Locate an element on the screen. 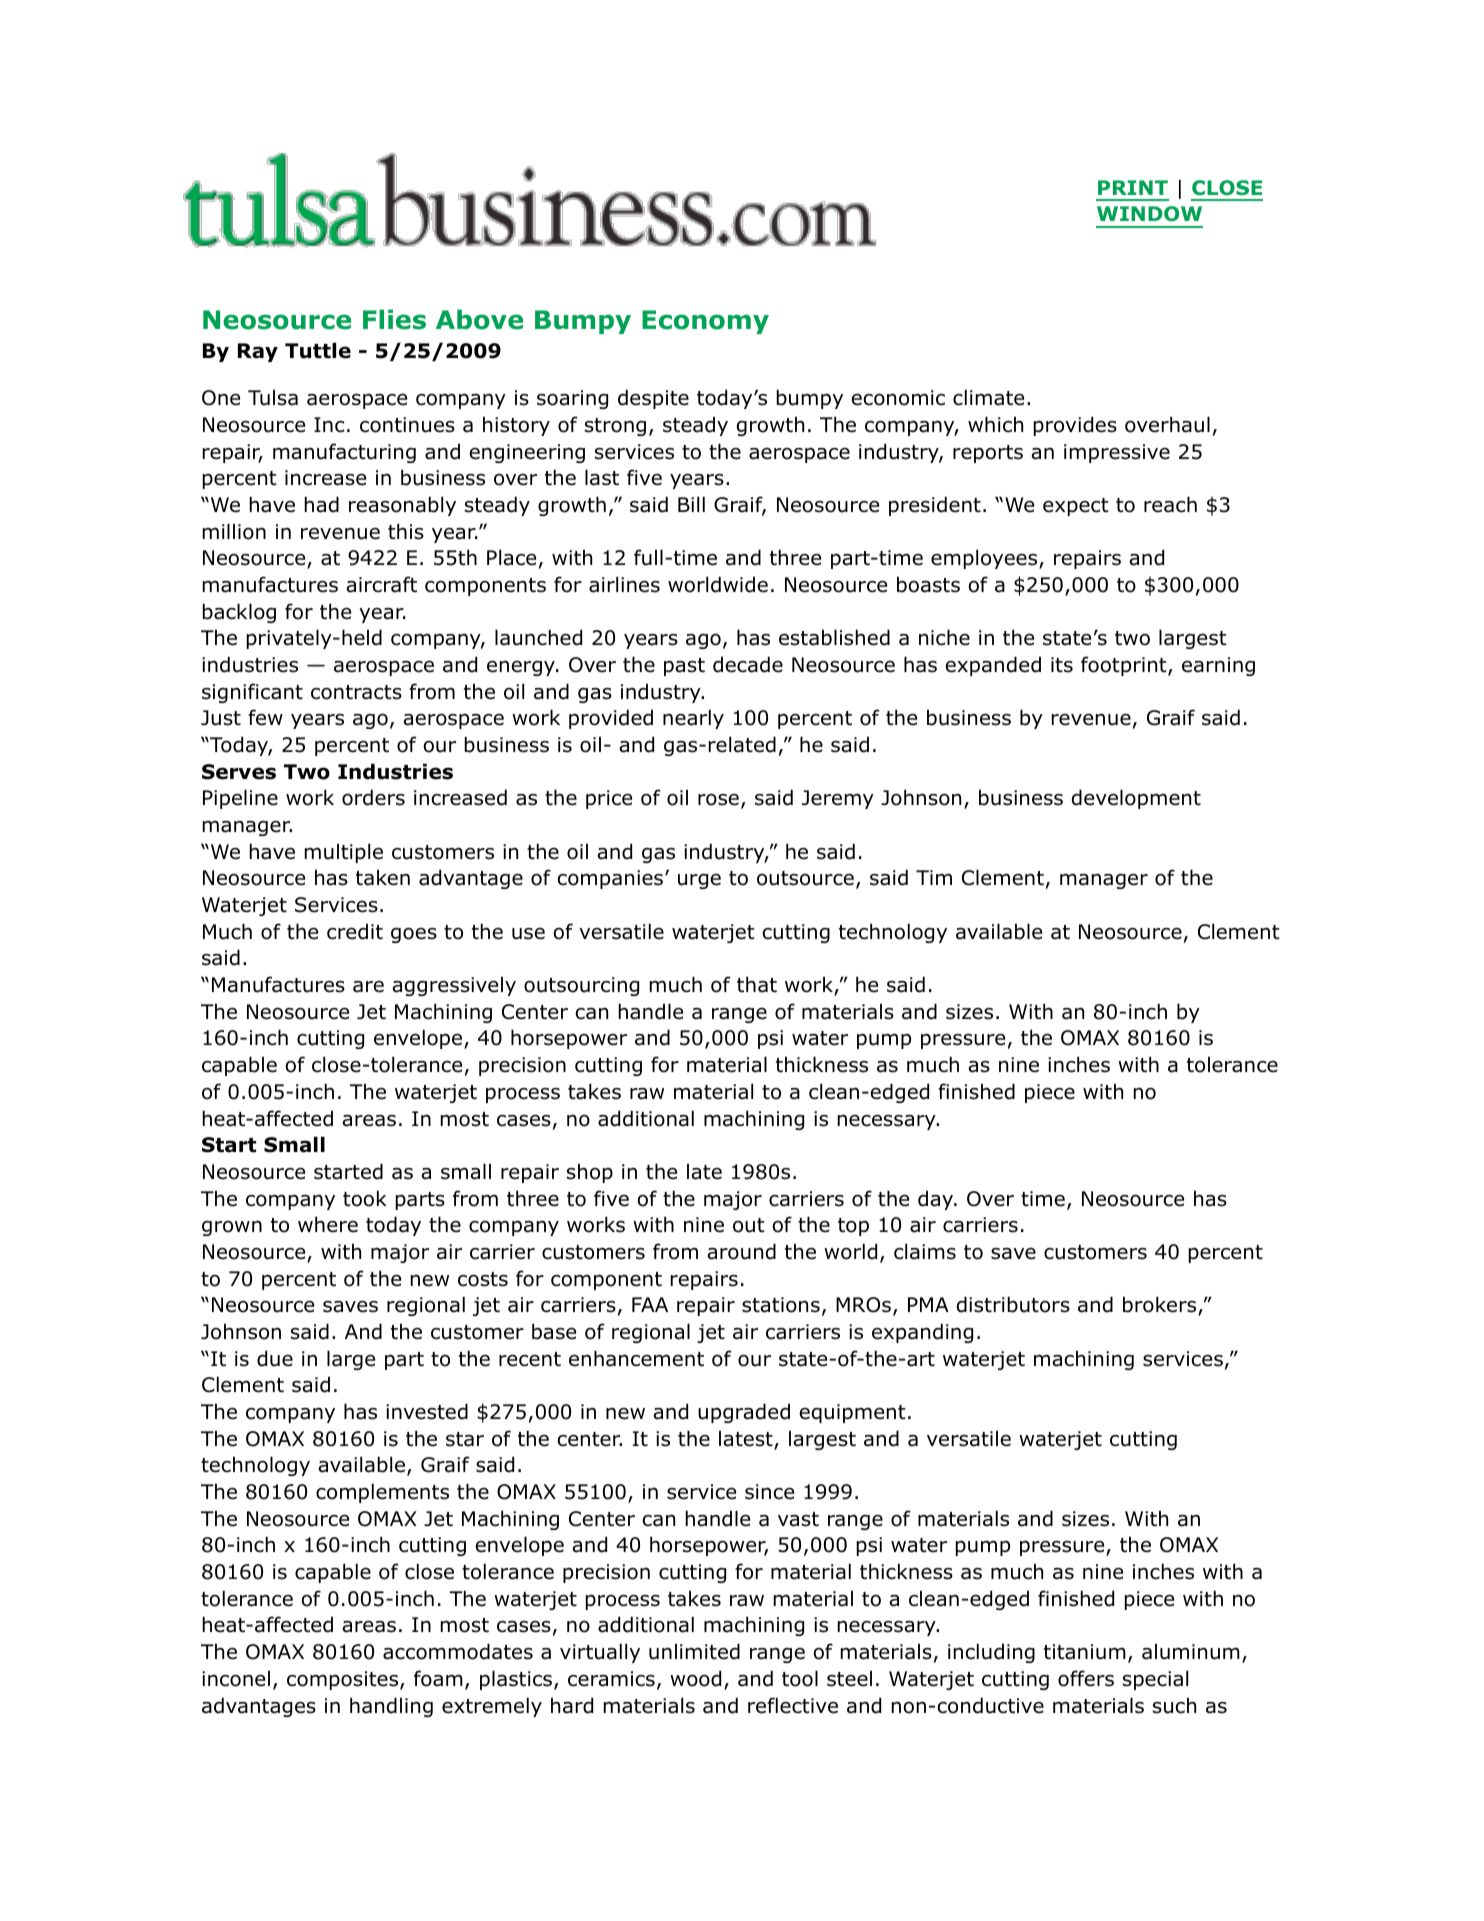 The width and height of the screenshot is (1484, 1921). unlimited is located at coordinates (694, 1651).
